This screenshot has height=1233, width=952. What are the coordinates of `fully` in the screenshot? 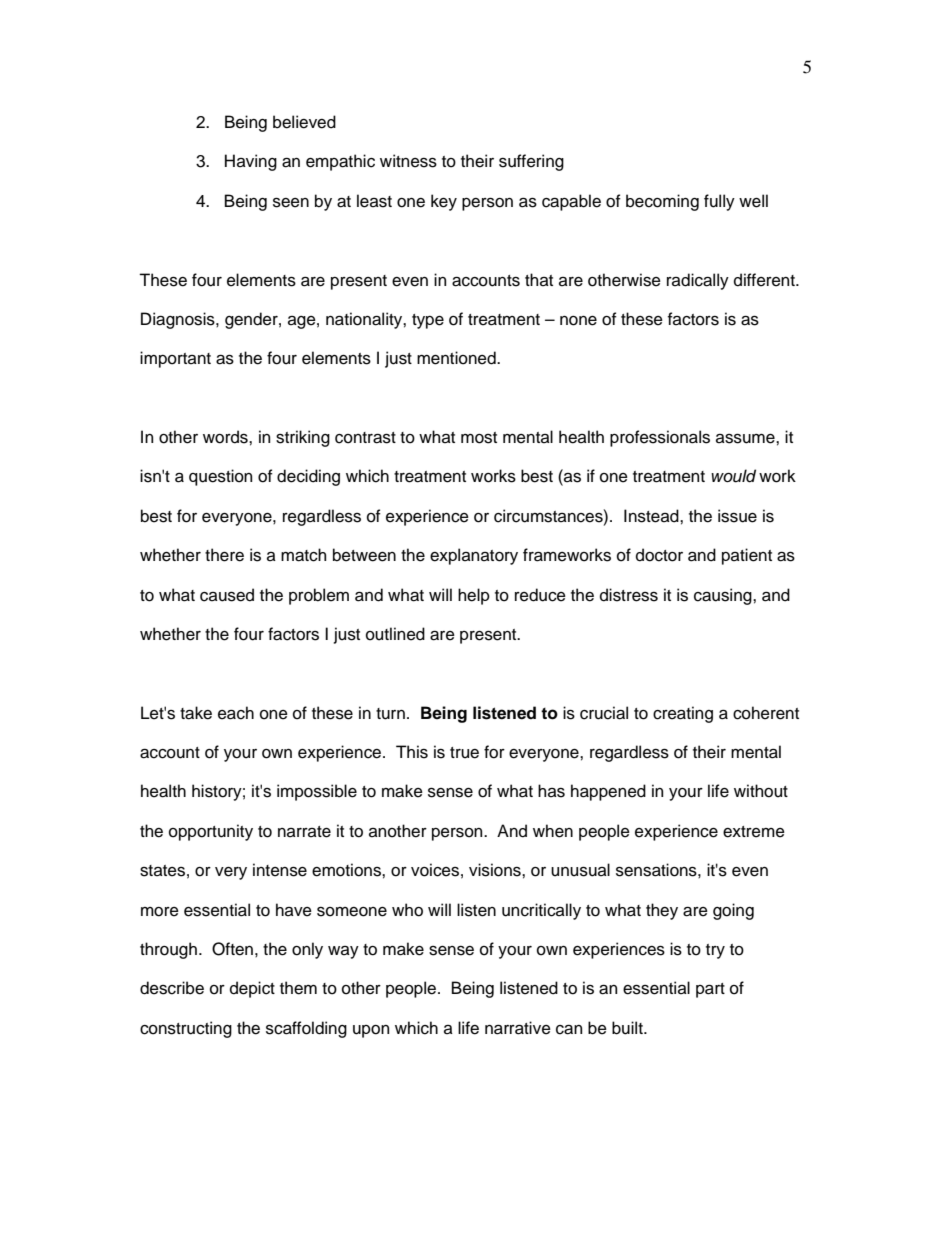 It's located at (719, 202).
